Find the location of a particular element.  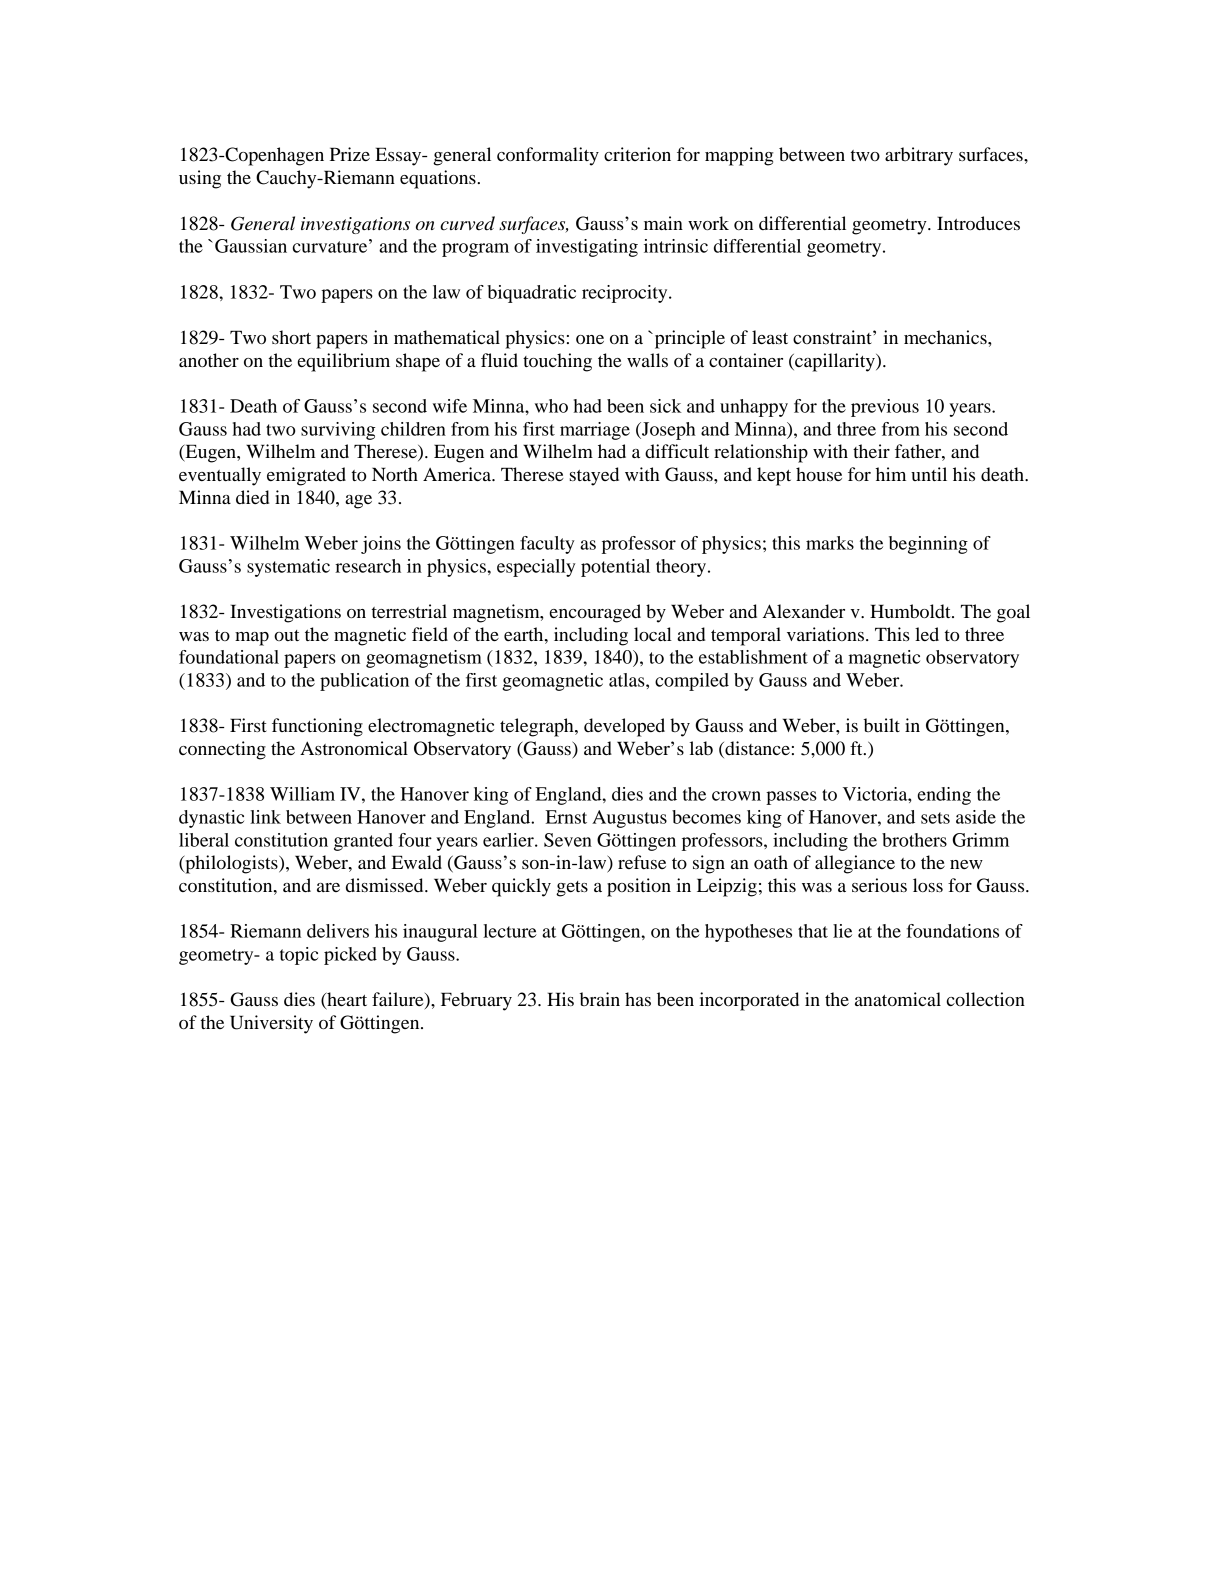

functioning is located at coordinates (317, 727).
